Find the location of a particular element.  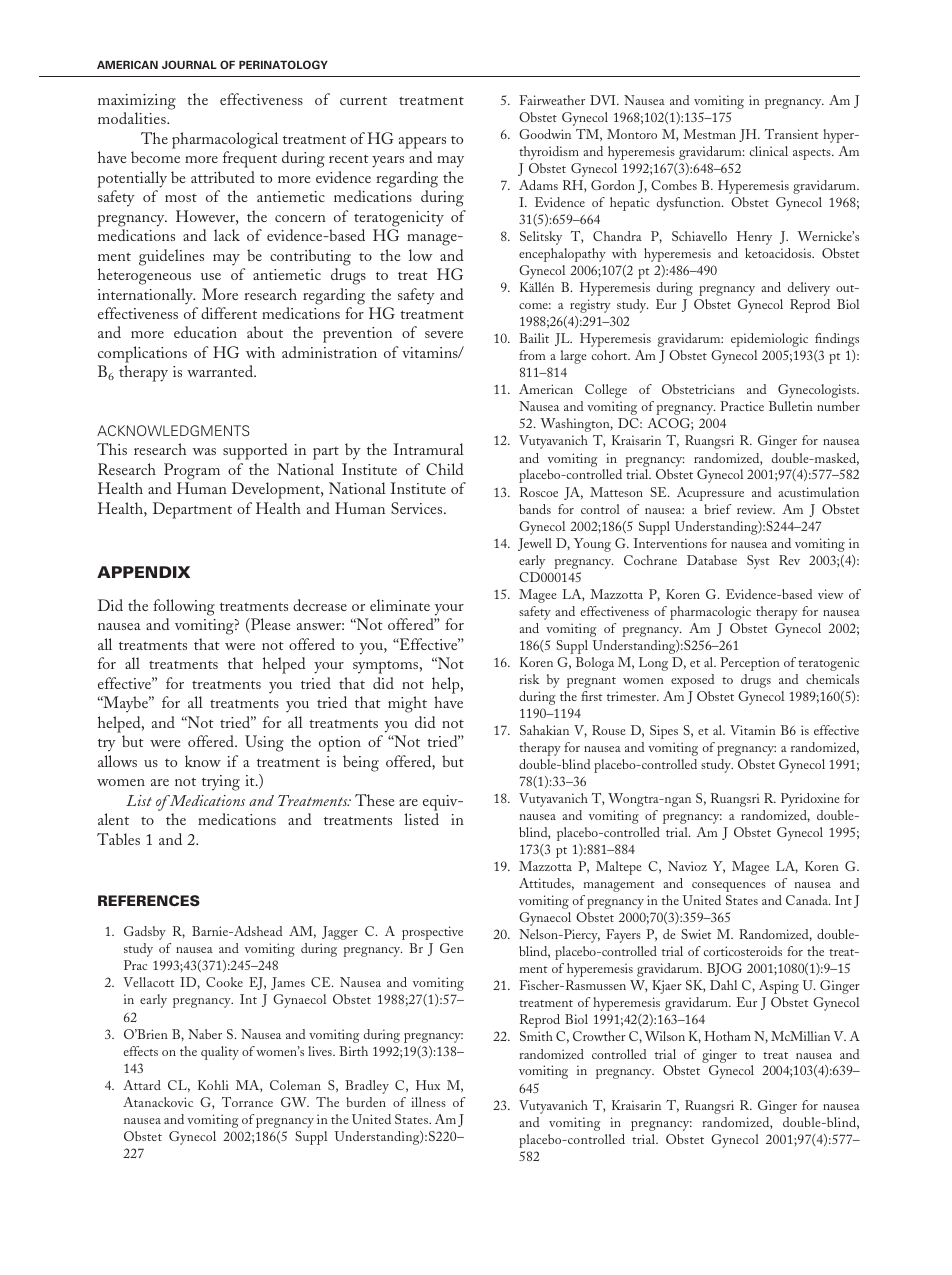

REFERENCES is located at coordinates (149, 900).
